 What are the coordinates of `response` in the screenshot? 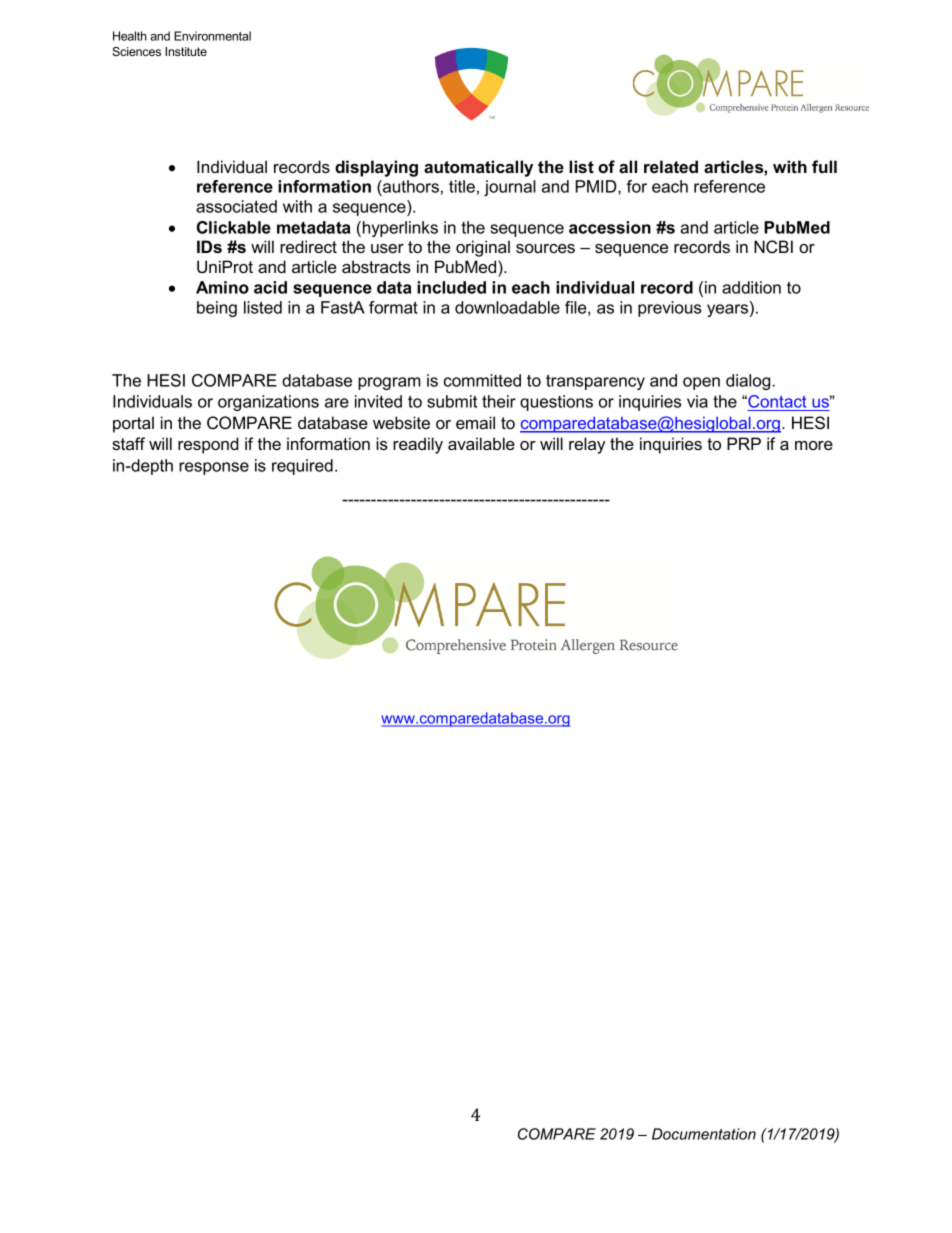 It's located at (214, 468).
